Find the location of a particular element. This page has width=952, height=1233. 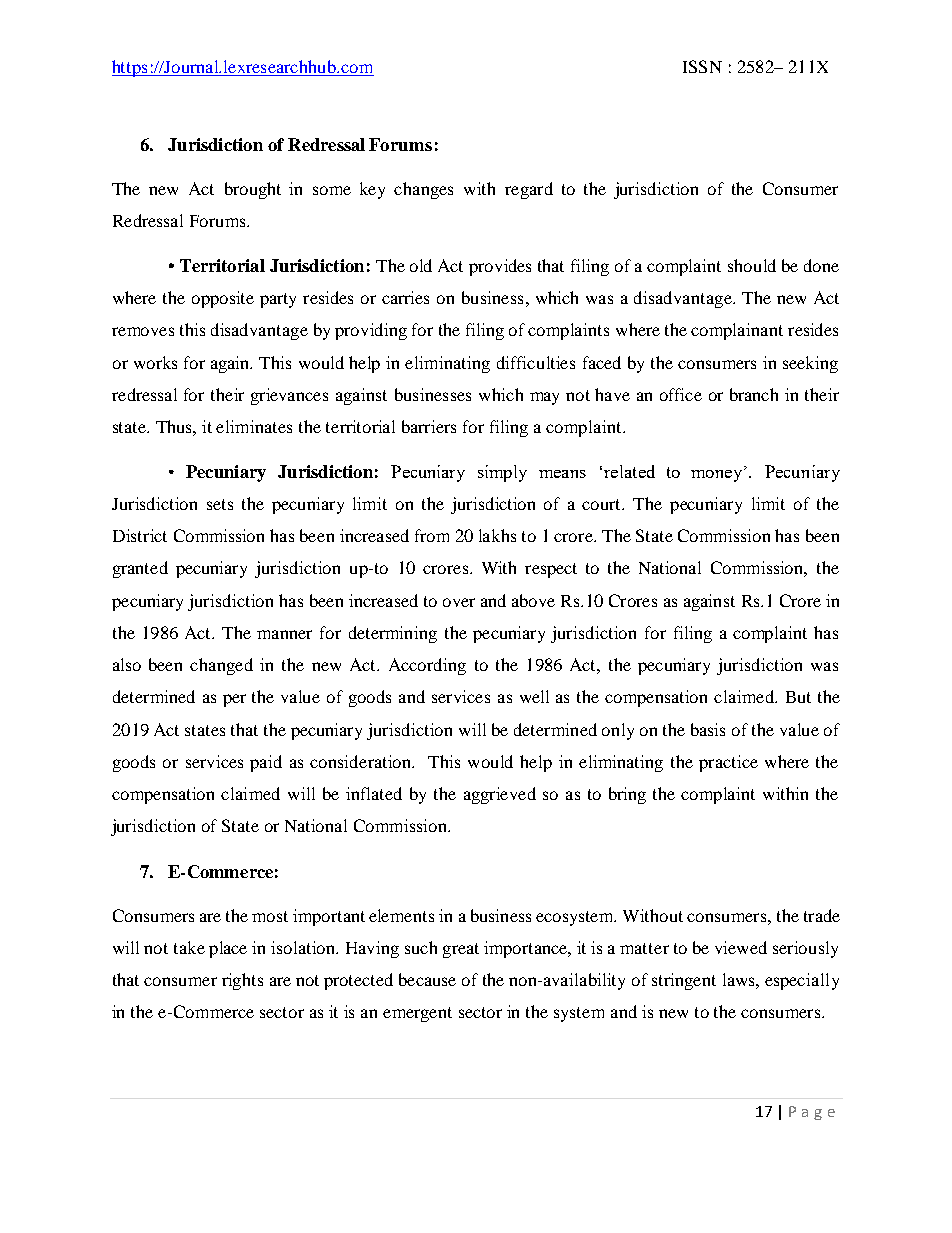

sets is located at coordinates (220, 504).
